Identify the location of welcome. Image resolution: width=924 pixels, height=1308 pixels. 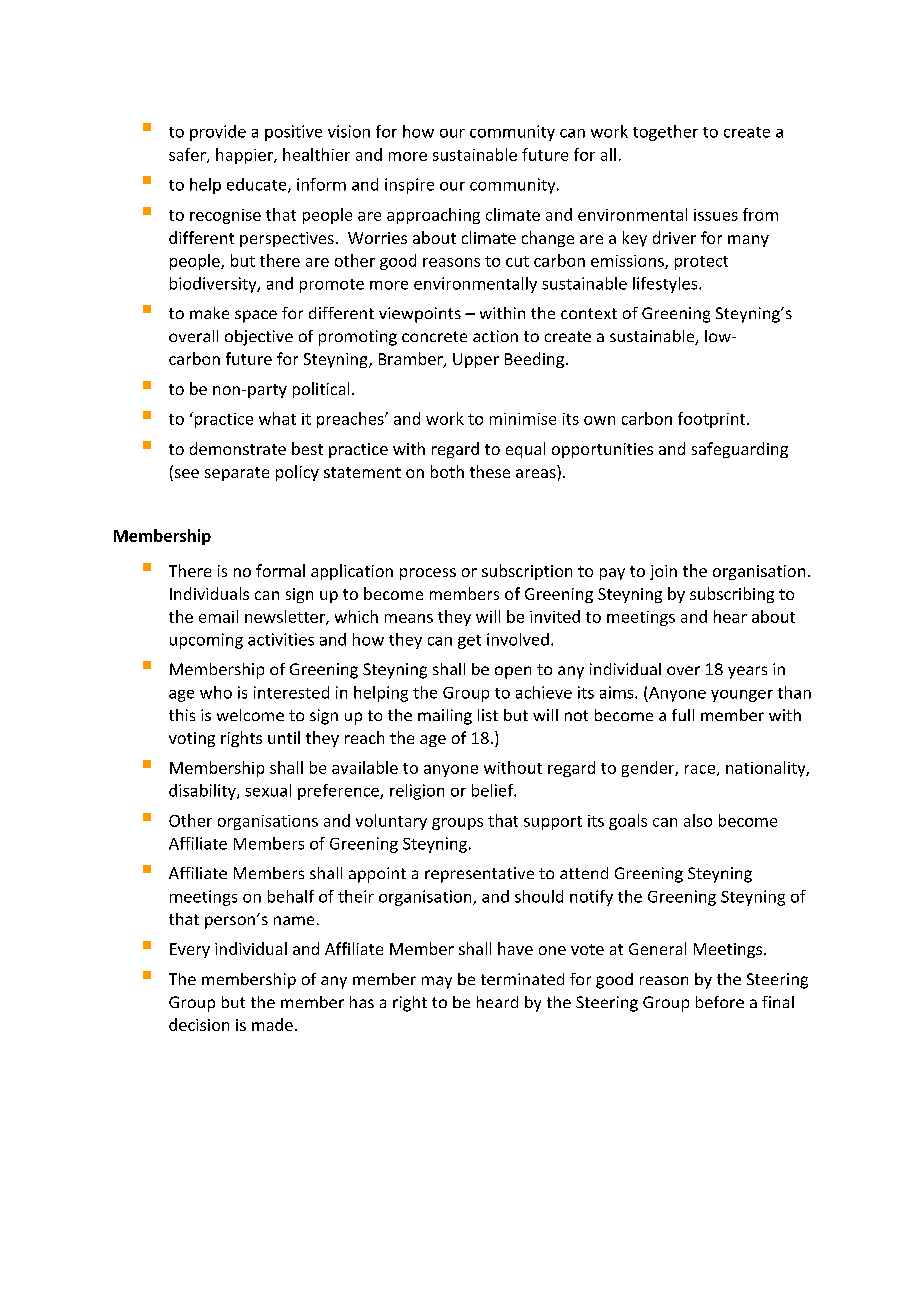
(250, 715).
